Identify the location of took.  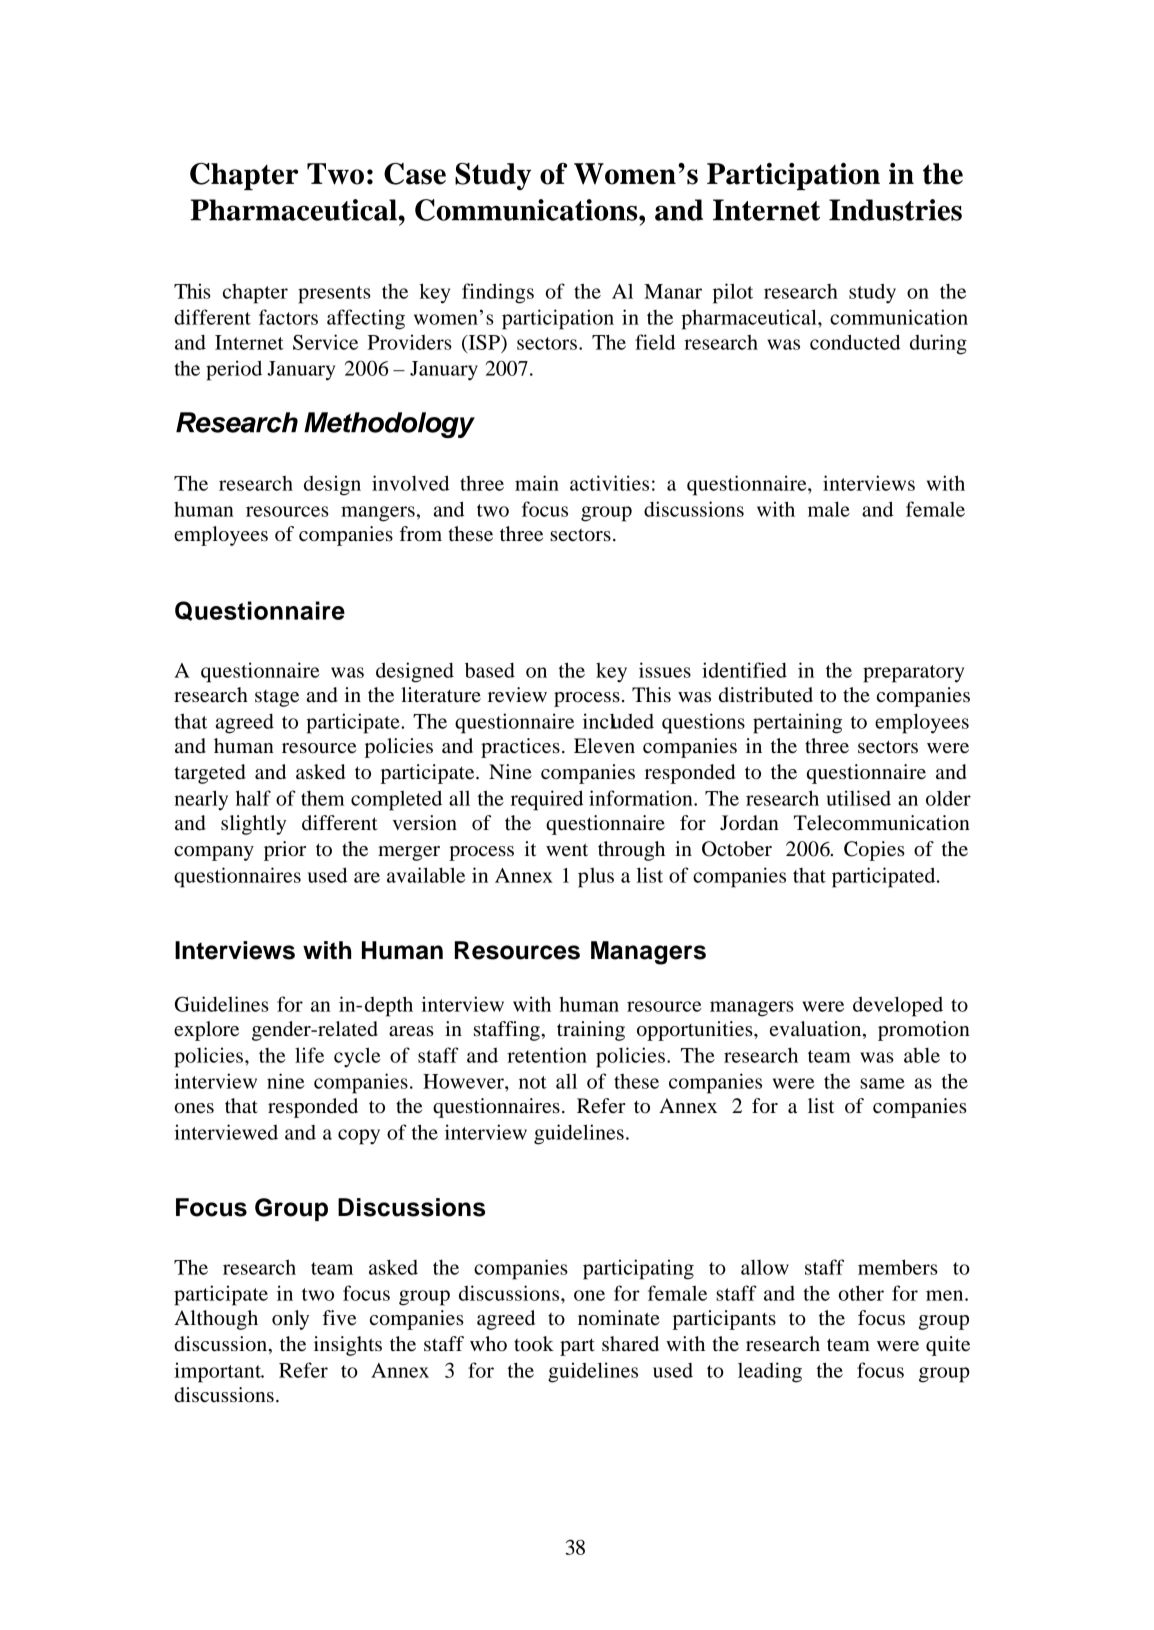
(534, 1344).
